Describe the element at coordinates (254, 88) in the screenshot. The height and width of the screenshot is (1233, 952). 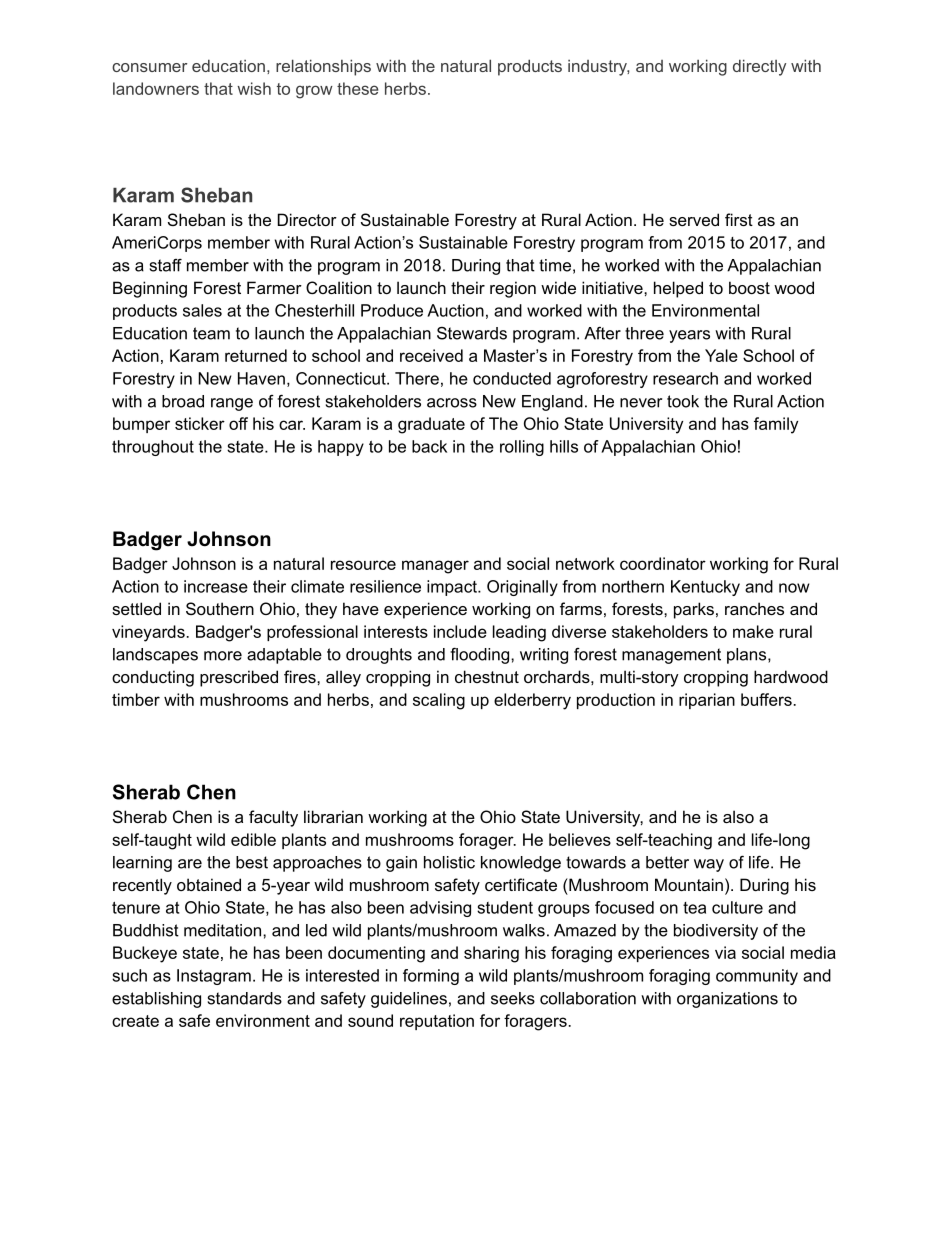
I see `wish` at that location.
